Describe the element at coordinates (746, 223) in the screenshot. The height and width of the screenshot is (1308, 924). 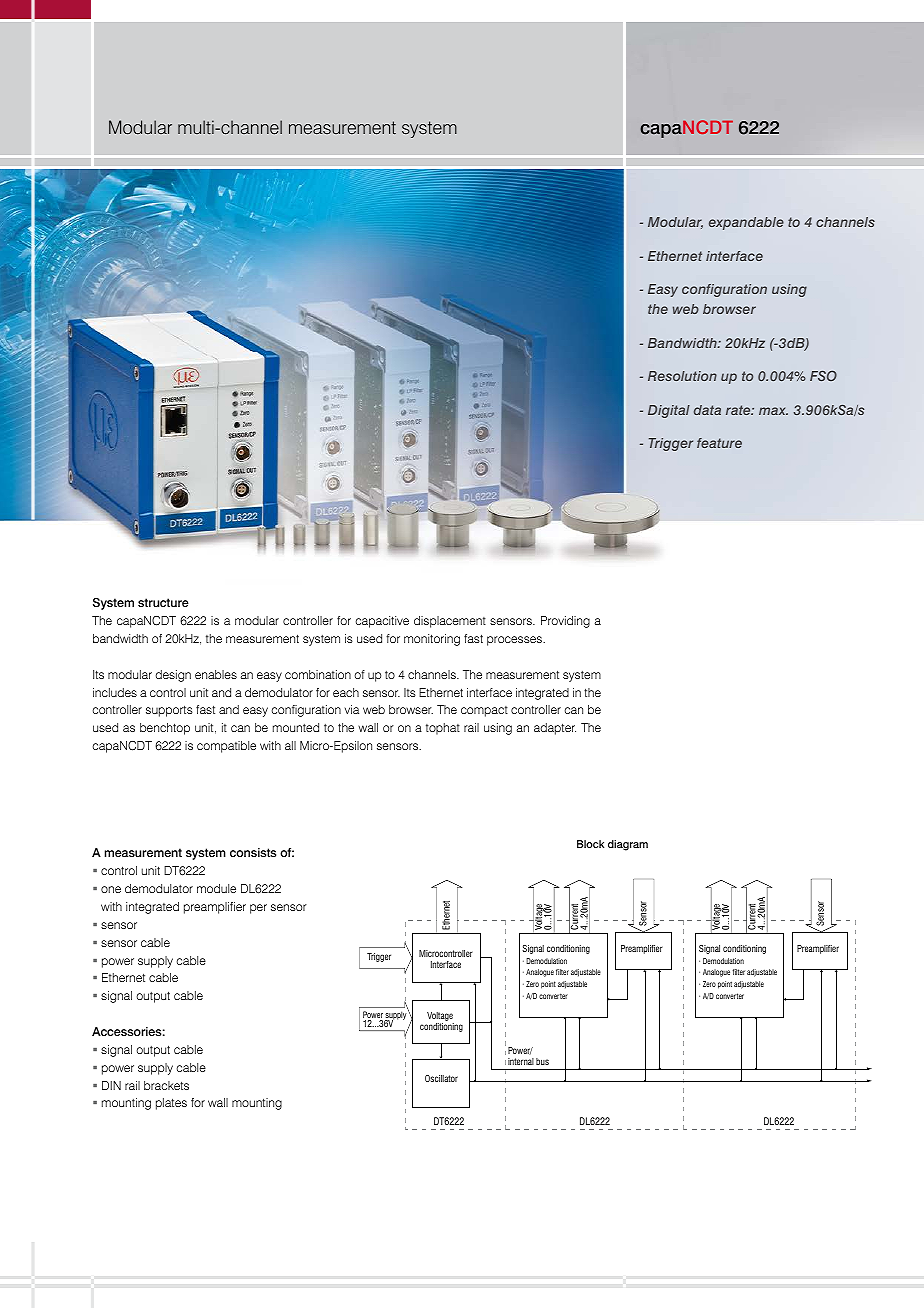
I see `expandable` at that location.
